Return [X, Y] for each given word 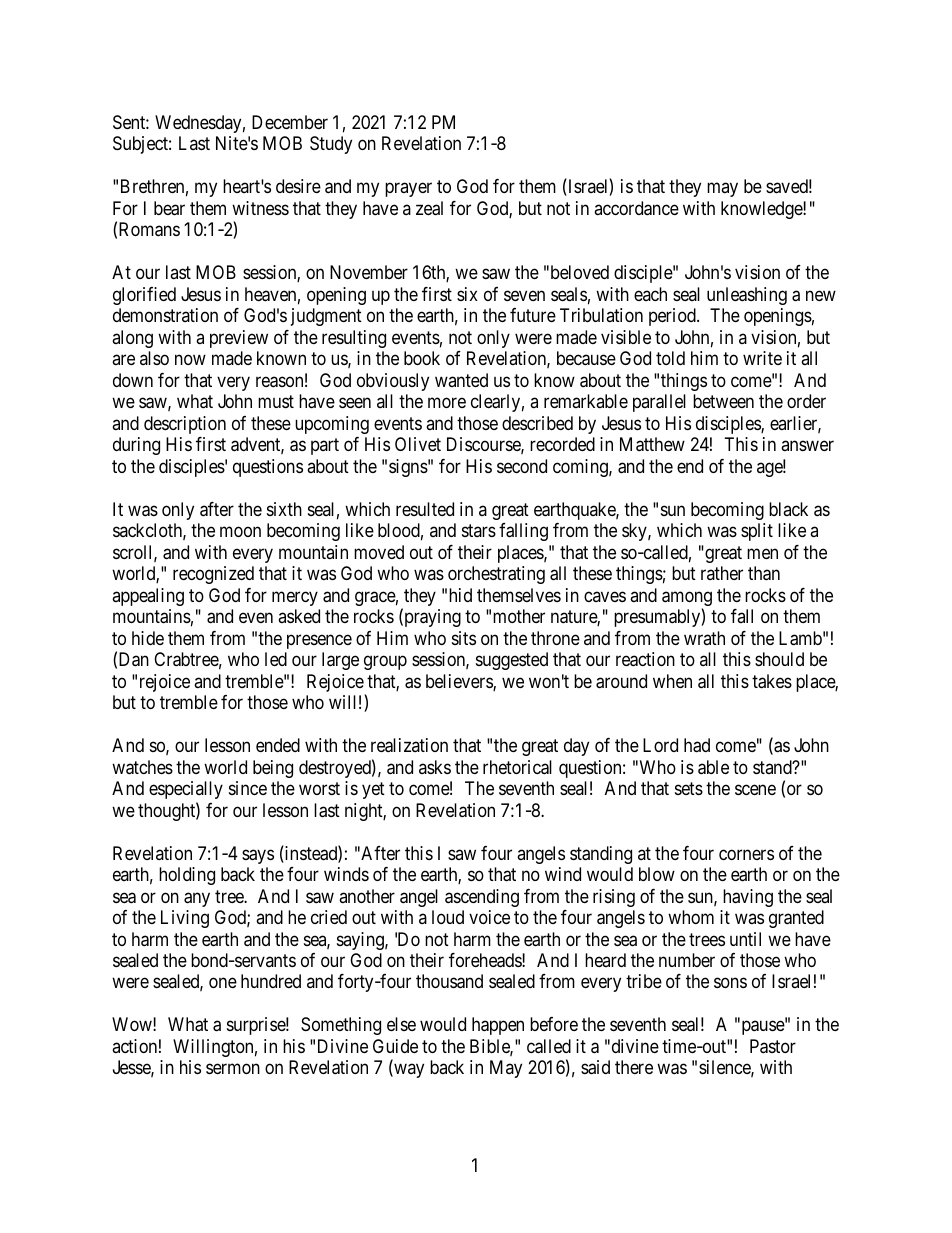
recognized [213, 575]
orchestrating [496, 575]
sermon [233, 1069]
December [290, 122]
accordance [636, 208]
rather [722, 573]
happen [498, 1026]
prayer [408, 190]
